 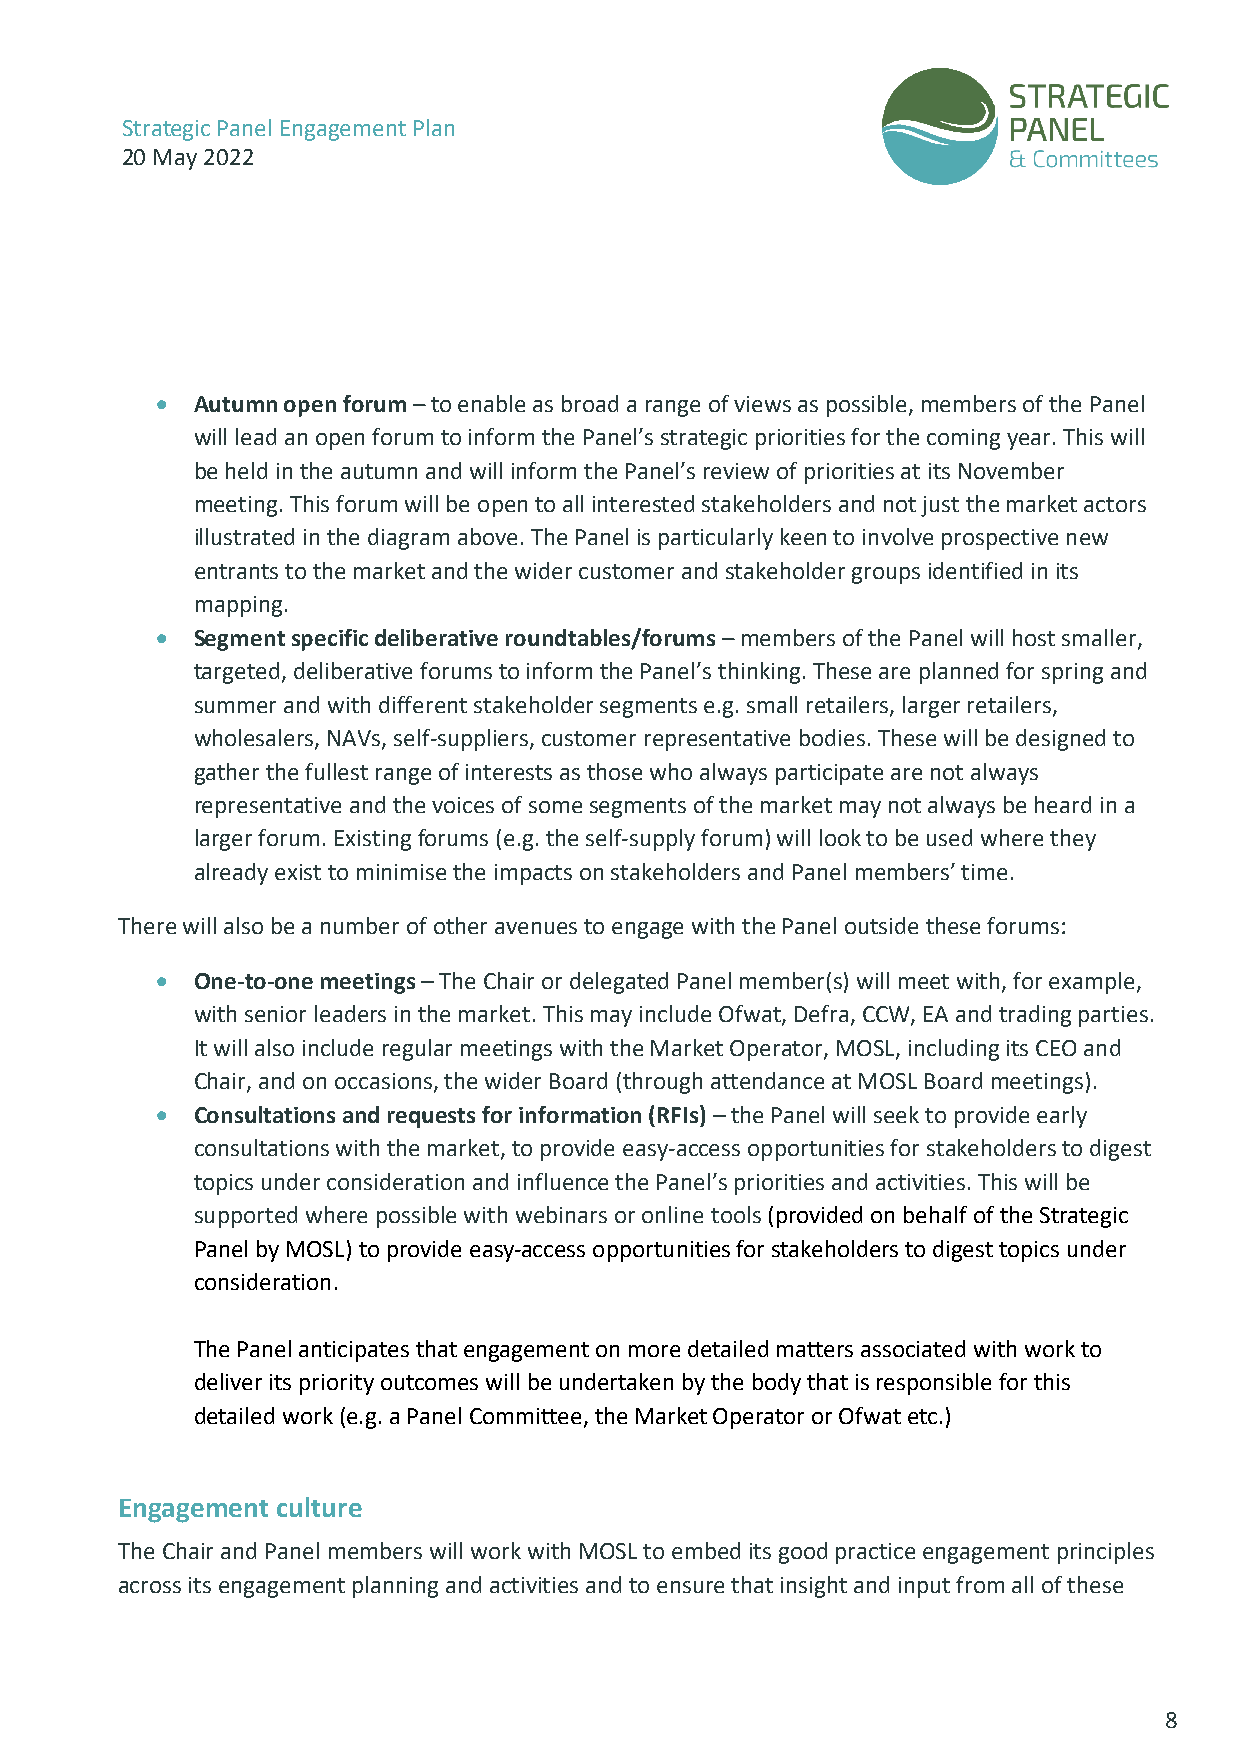 What do you see at coordinates (980, 1584) in the page?
I see `from` at bounding box center [980, 1584].
